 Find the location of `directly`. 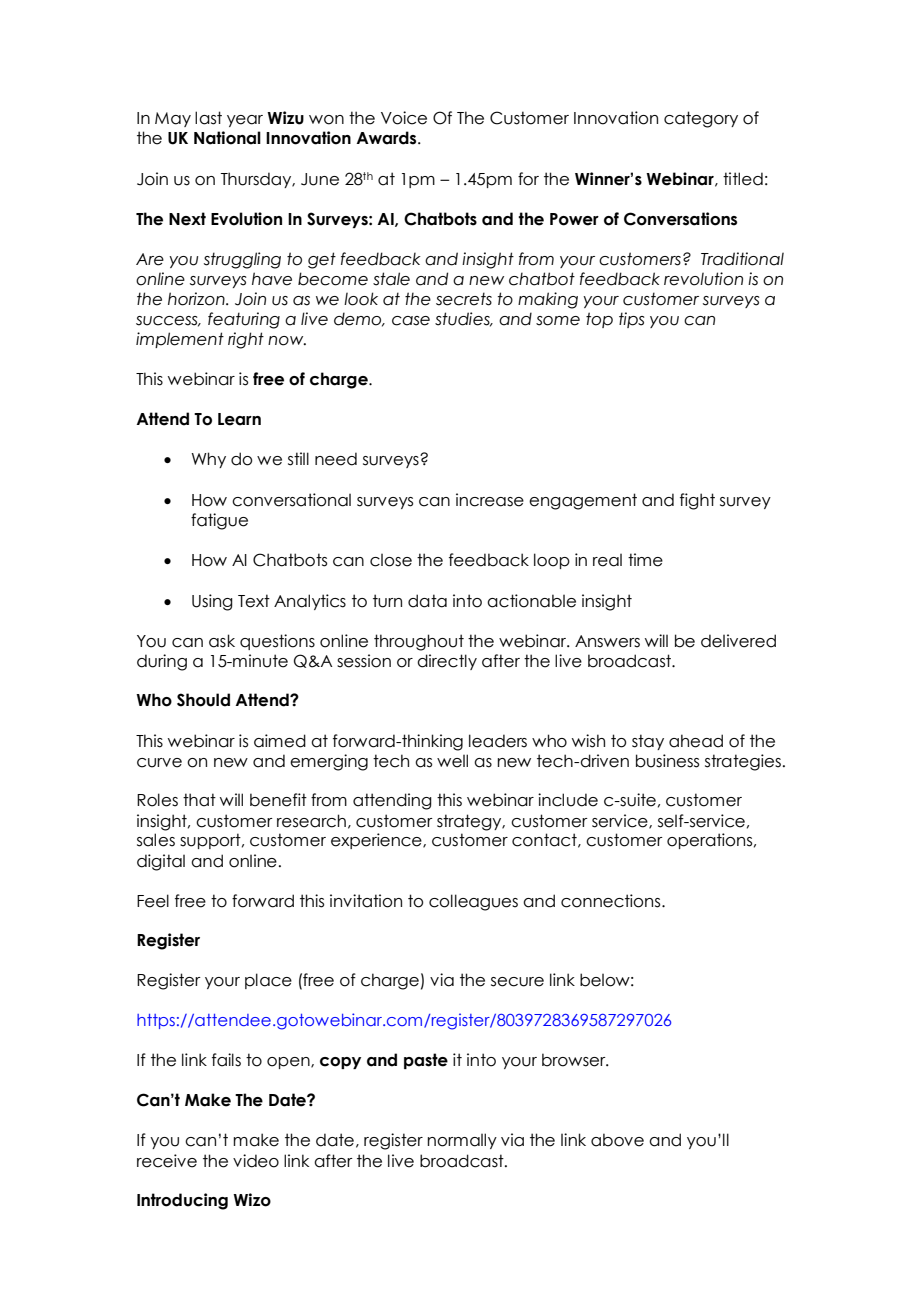

directly is located at coordinates (447, 662).
